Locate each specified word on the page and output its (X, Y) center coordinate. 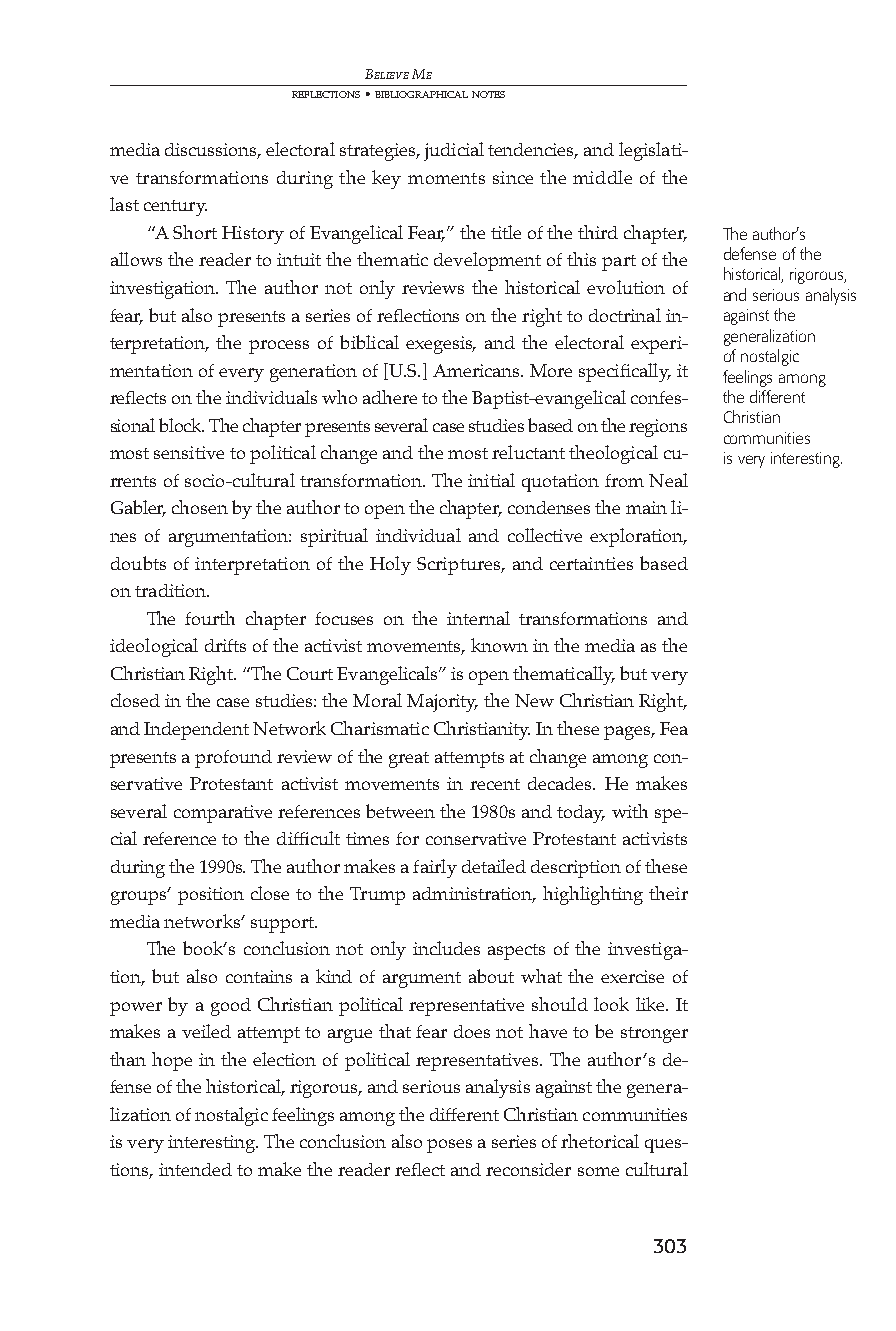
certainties (591, 563)
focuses (344, 618)
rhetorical (600, 1141)
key (386, 179)
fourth (210, 618)
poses (449, 1146)
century (175, 208)
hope (172, 1061)
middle (602, 177)
